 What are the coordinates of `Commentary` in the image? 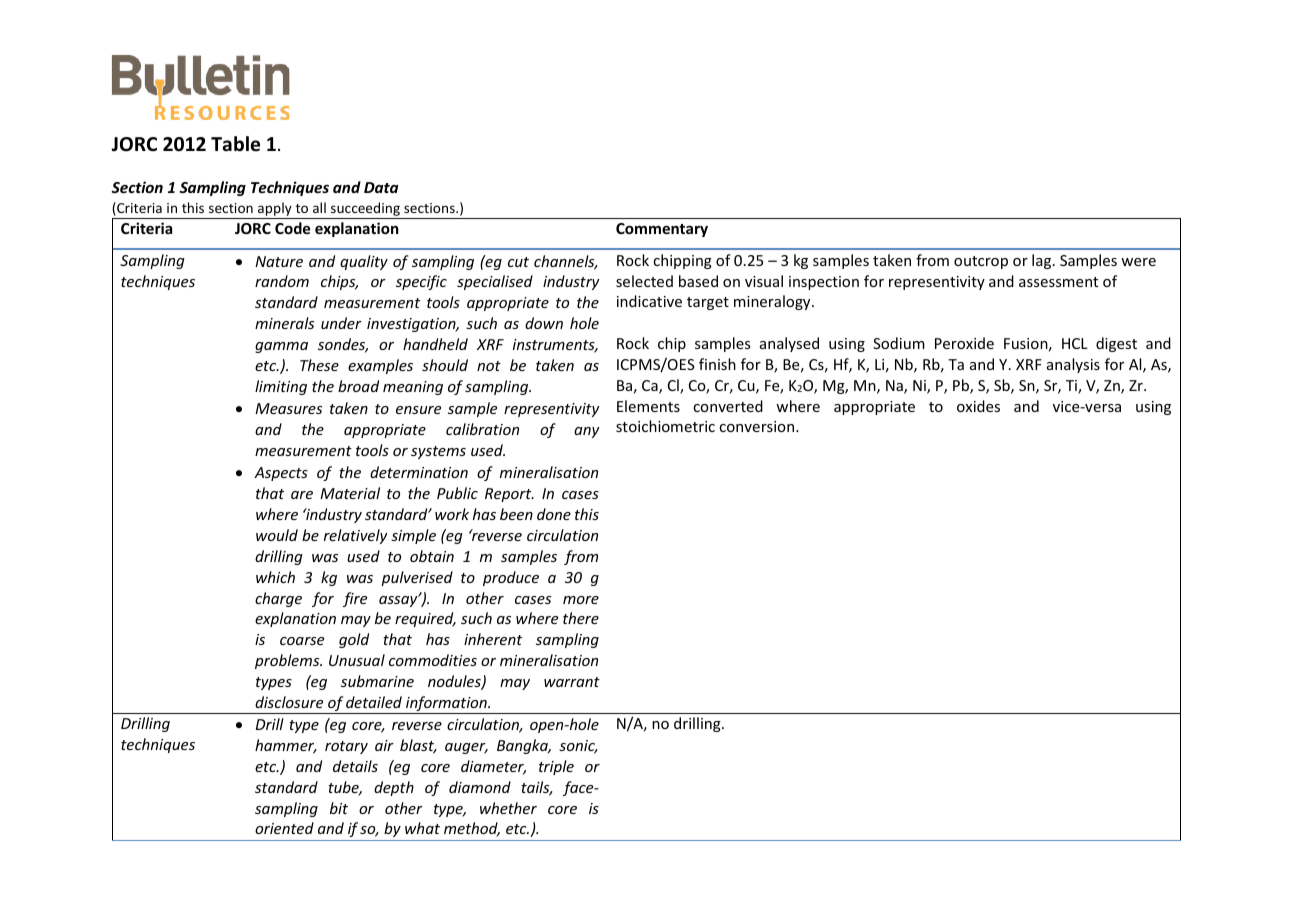 It's located at (662, 230).
